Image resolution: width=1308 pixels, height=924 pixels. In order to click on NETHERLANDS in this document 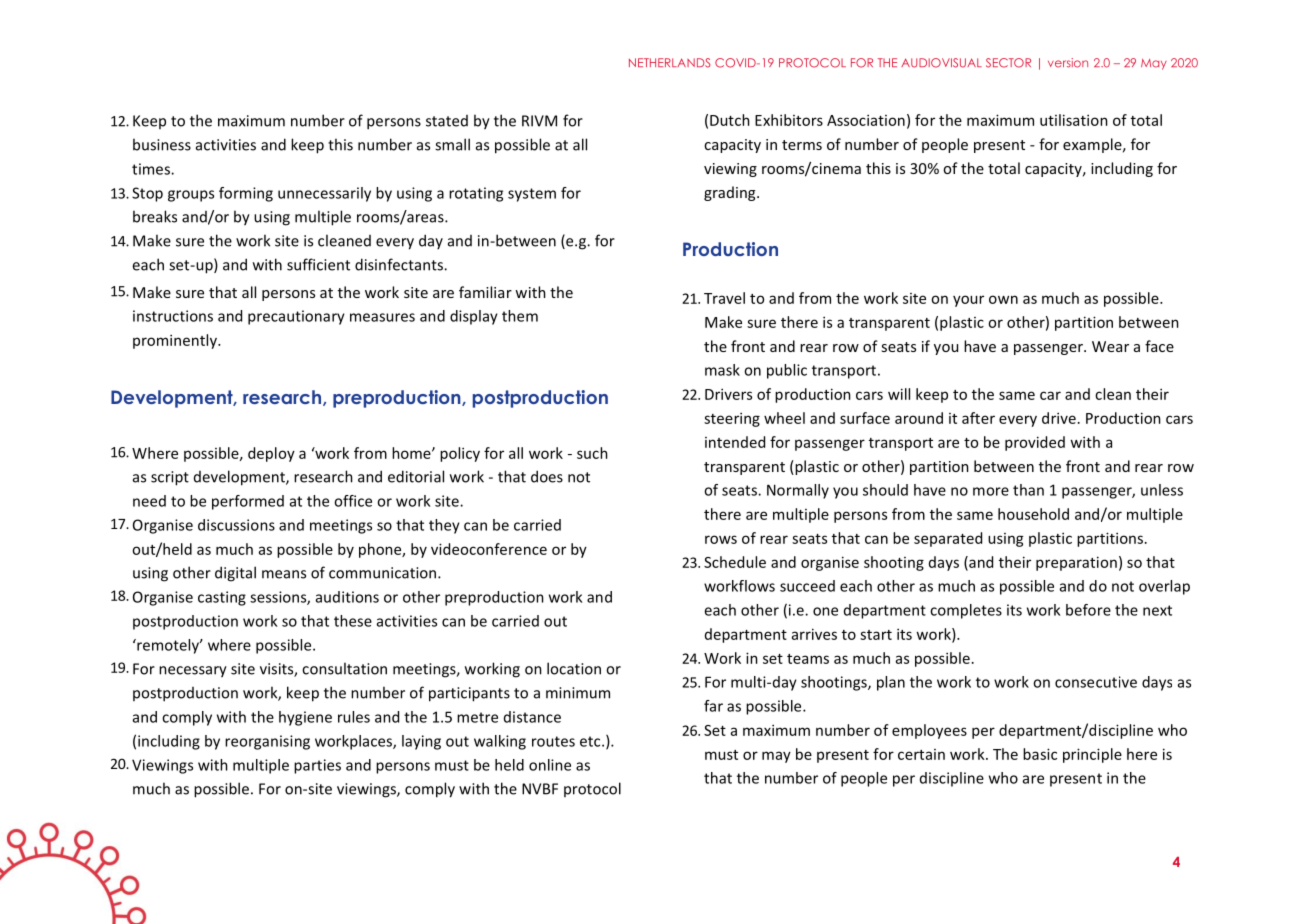, I will do `click(670, 63)`.
